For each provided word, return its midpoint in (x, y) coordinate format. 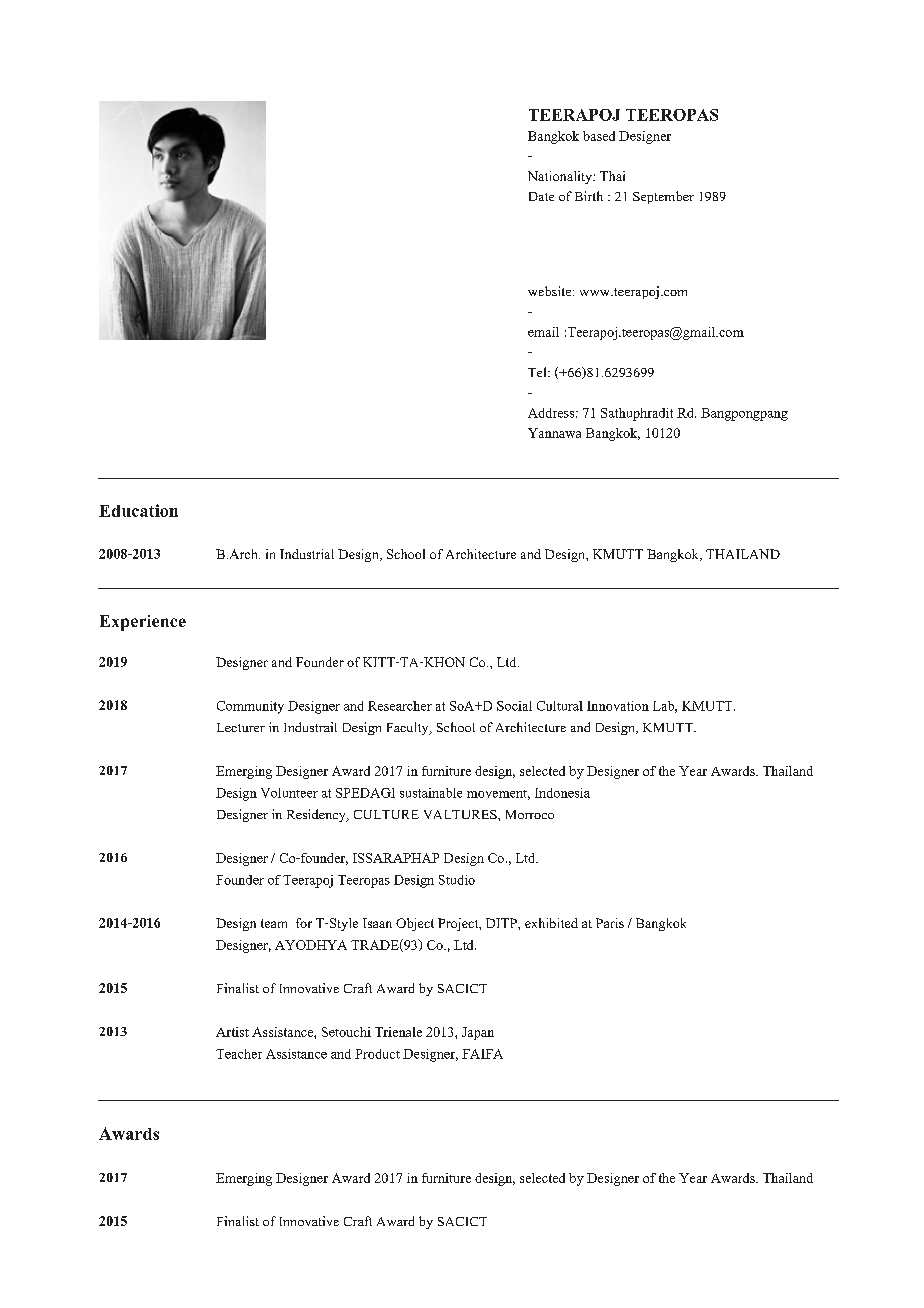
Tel (538, 372)
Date (541, 196)
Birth (589, 196)
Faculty (409, 728)
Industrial (307, 554)
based (599, 136)
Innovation (618, 706)
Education (138, 510)
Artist (232, 1032)
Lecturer (241, 727)
